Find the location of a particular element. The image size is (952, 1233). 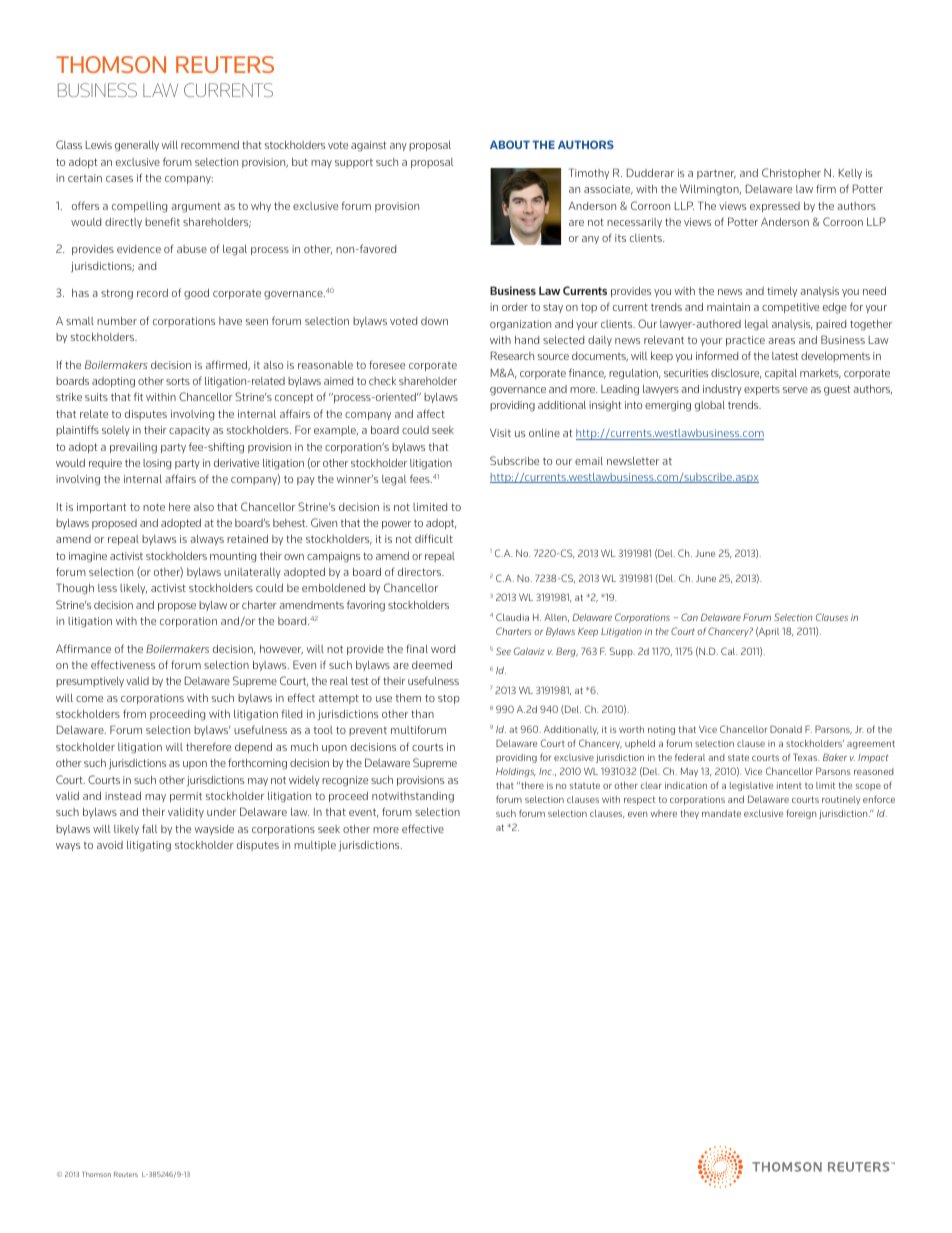

affect is located at coordinates (431, 413).
